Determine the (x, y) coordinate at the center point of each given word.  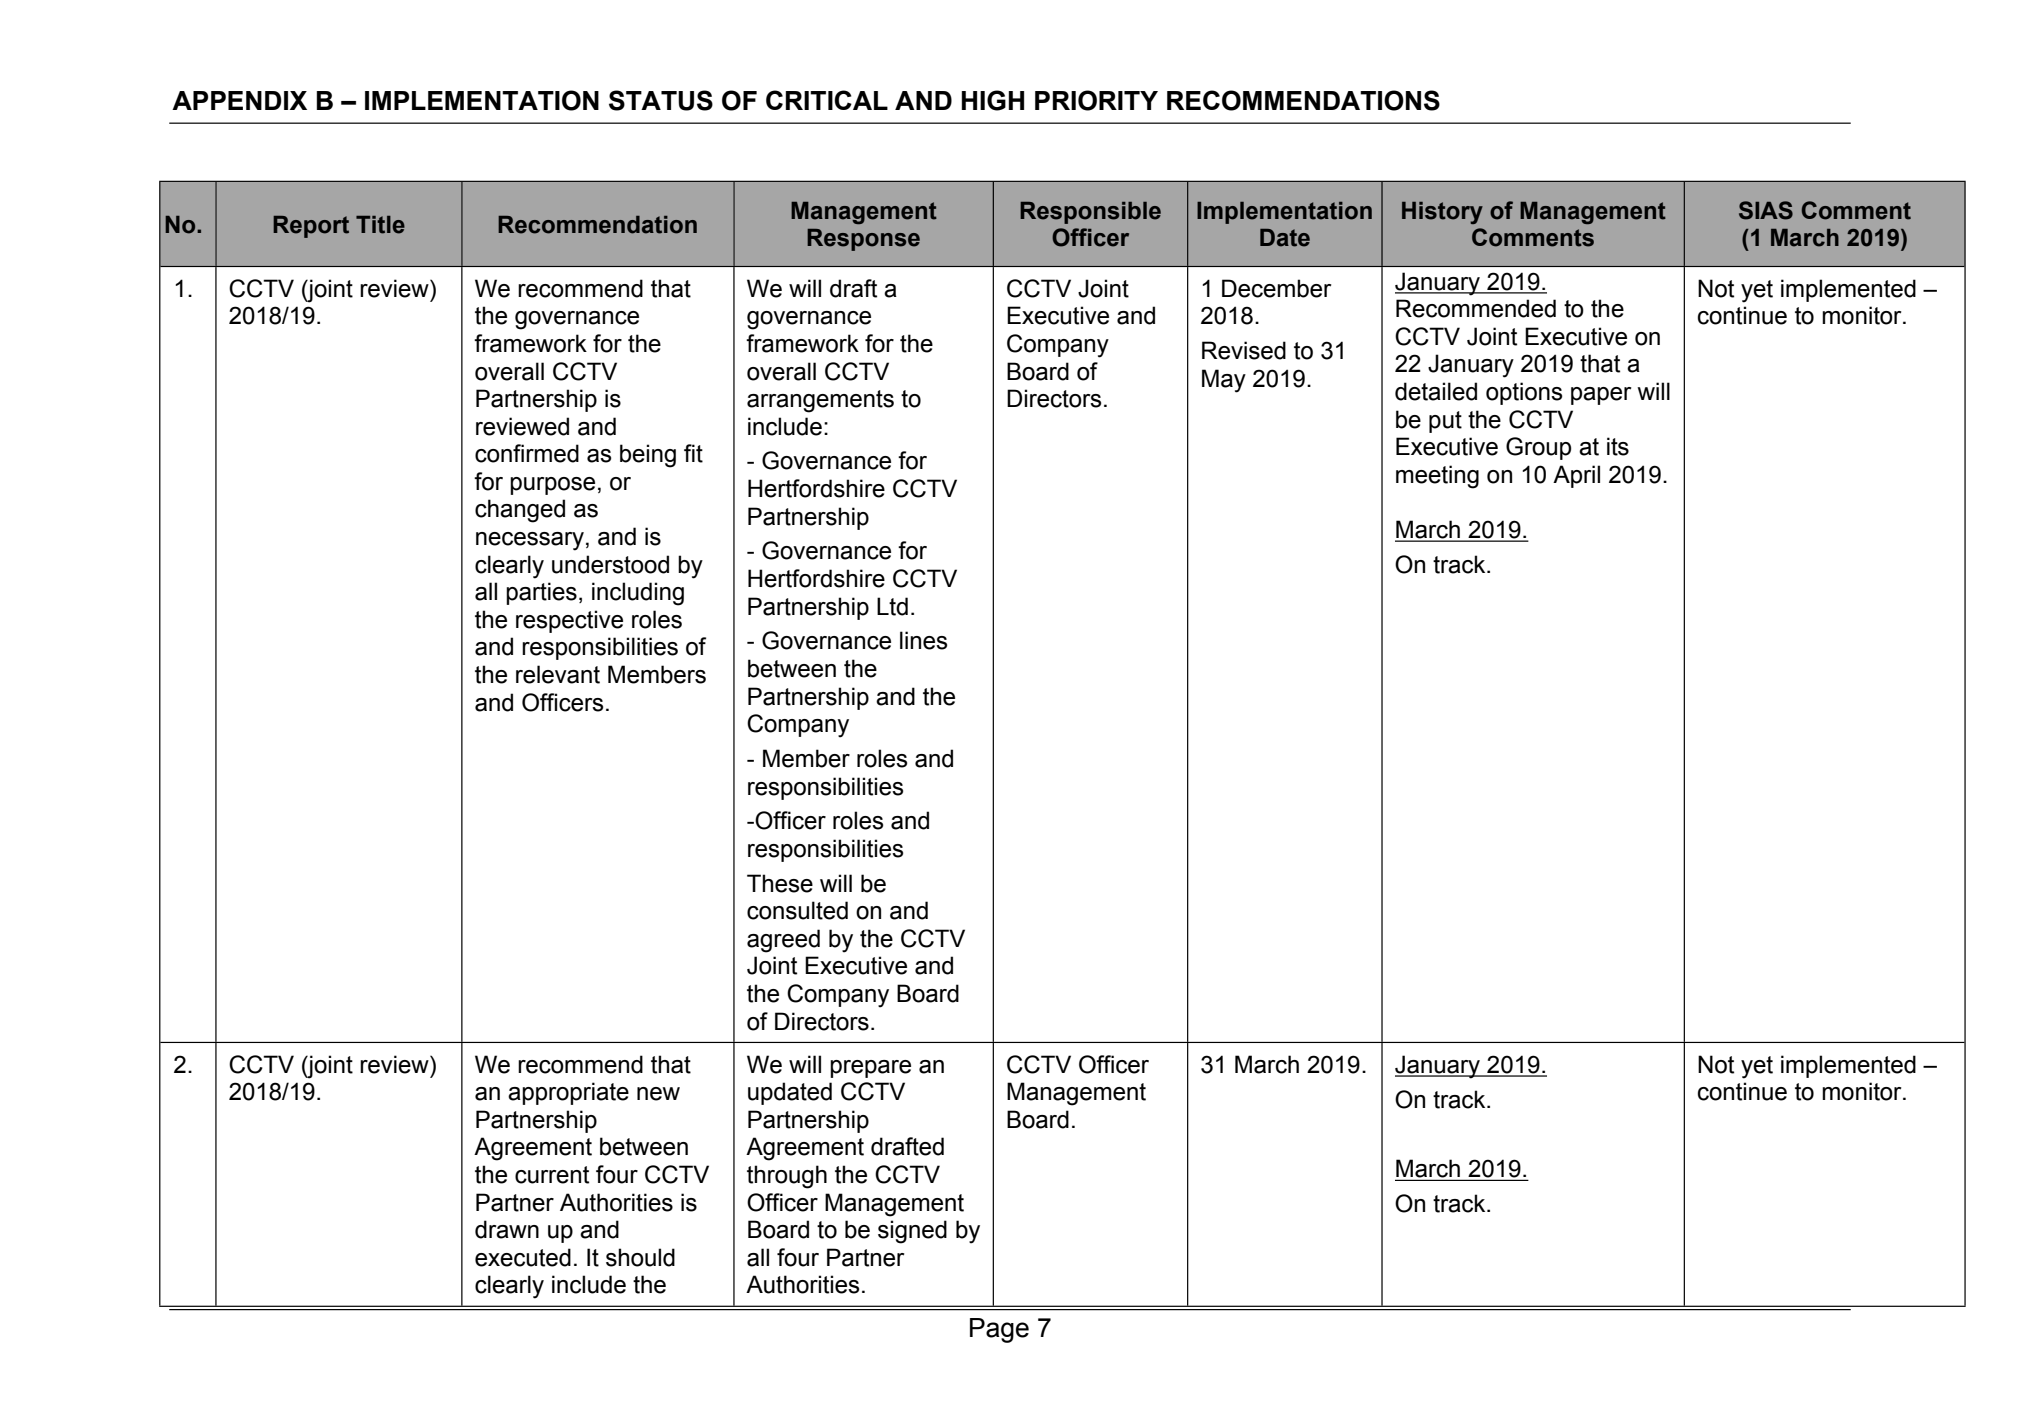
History (1442, 213)
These (780, 883)
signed (912, 1232)
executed (523, 1257)
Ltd (892, 606)
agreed (783, 941)
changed (520, 511)
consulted (797, 910)
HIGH (993, 100)
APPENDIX (239, 100)
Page (999, 1330)
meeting (1437, 477)
